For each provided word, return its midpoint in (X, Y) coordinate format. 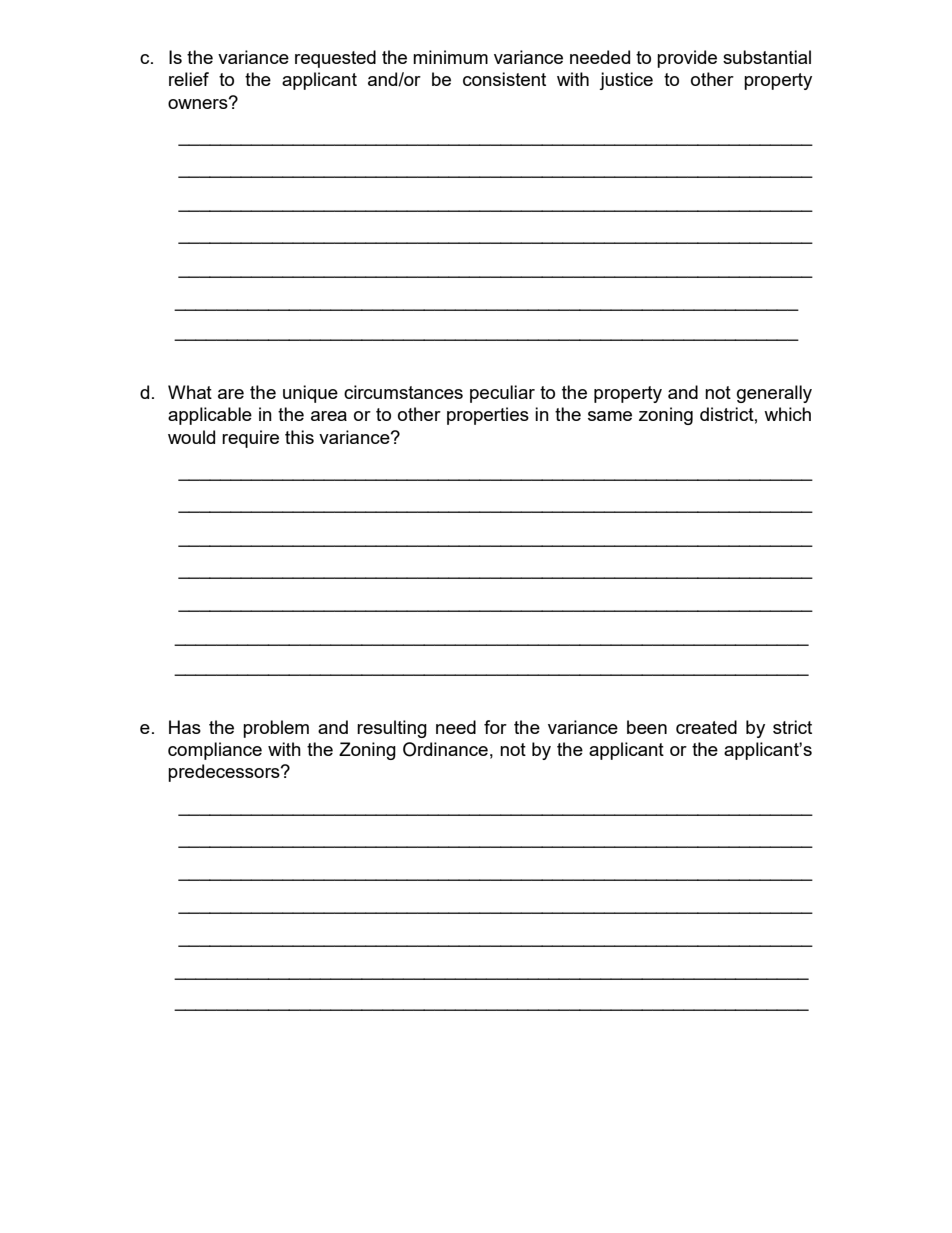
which (787, 414)
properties (488, 416)
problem (276, 729)
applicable (210, 416)
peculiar (502, 394)
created (706, 727)
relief (189, 79)
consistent (504, 79)
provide (687, 59)
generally (774, 394)
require (250, 439)
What (190, 392)
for (495, 727)
